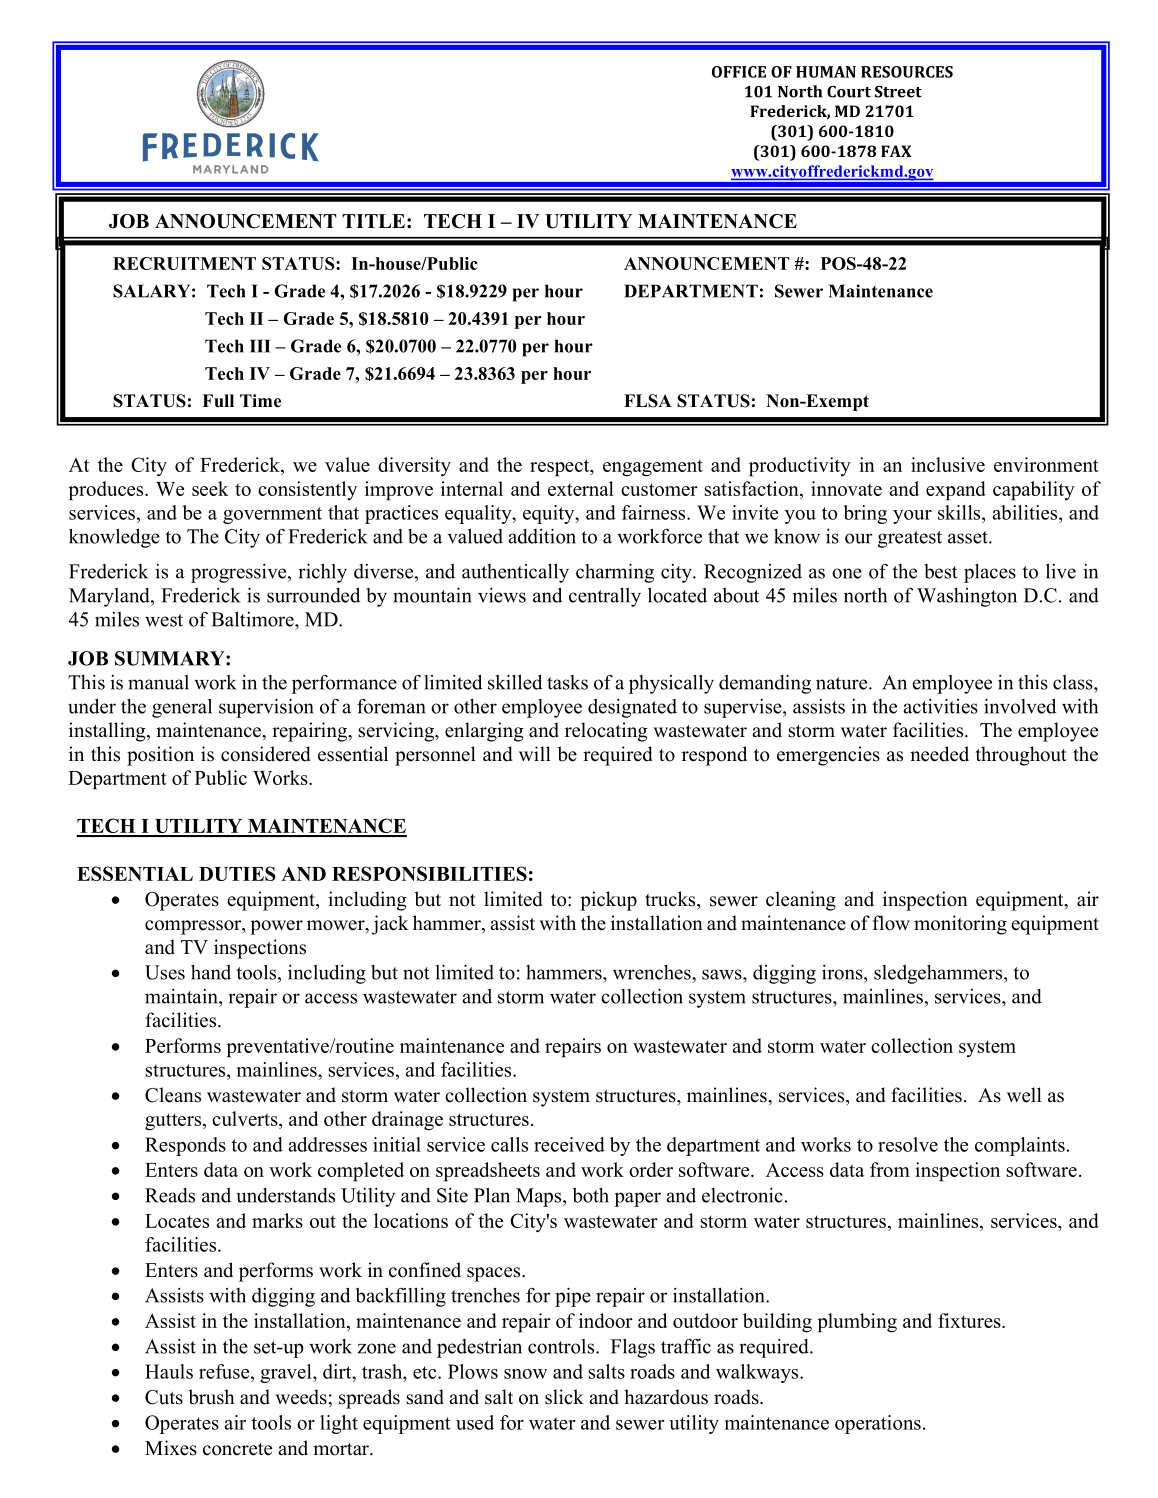 This image has width=1158, height=1498. I want to click on needed, so click(939, 754).
